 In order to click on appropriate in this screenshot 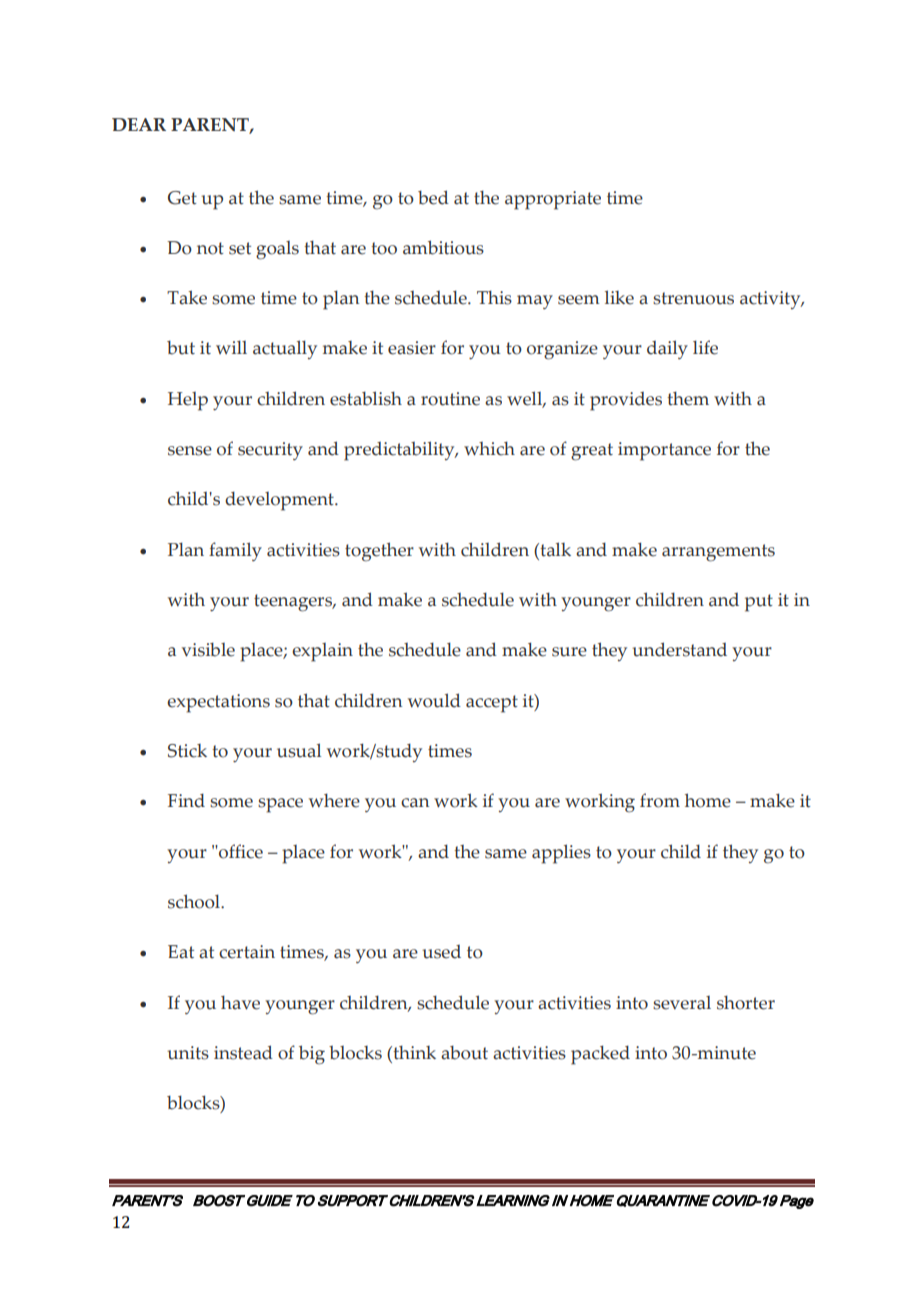, I will do `click(553, 200)`.
